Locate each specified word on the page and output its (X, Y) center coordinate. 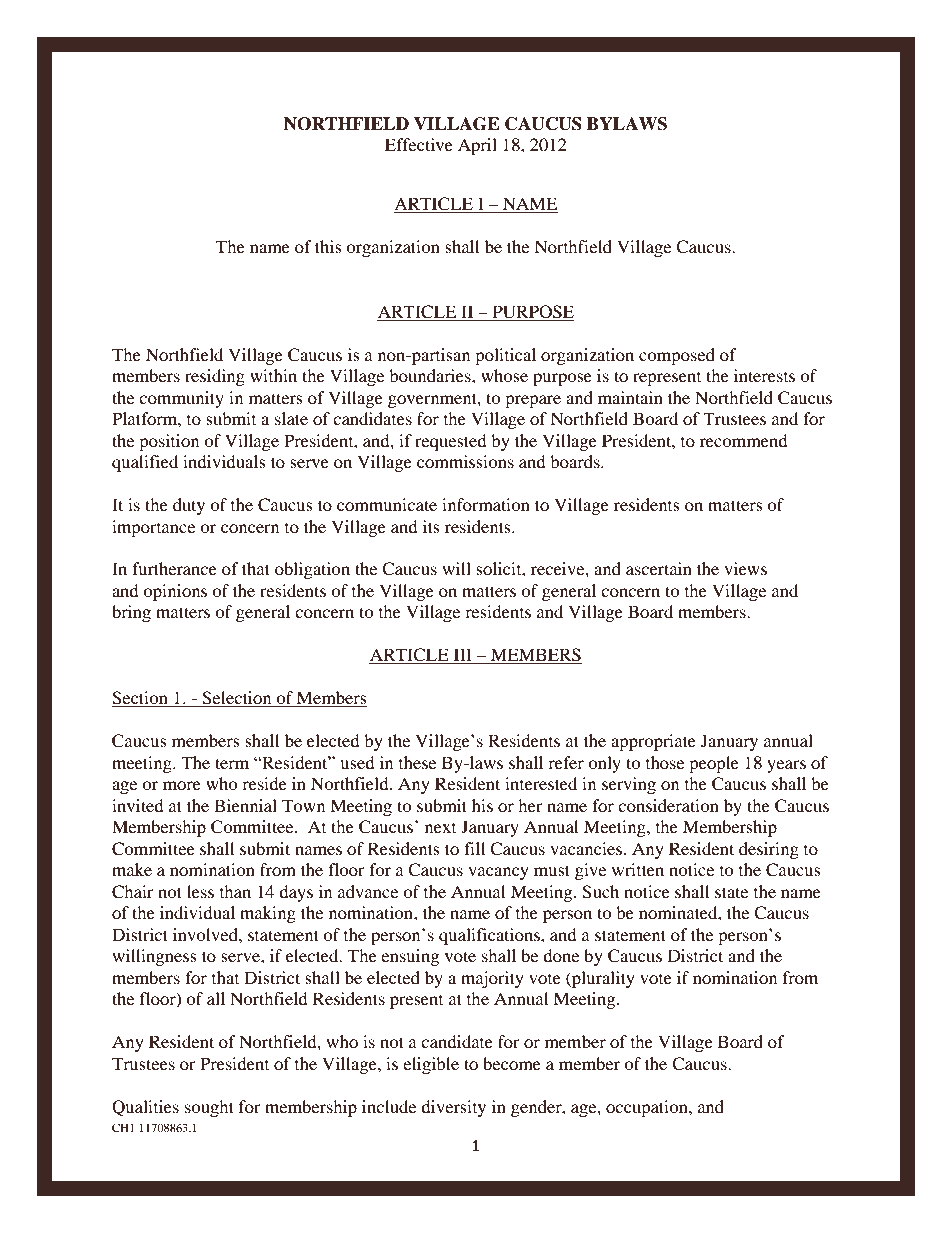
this (328, 246)
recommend (744, 440)
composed (677, 356)
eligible (431, 1065)
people (714, 764)
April (477, 146)
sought (209, 1108)
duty (189, 506)
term (232, 763)
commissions (465, 461)
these (417, 762)
